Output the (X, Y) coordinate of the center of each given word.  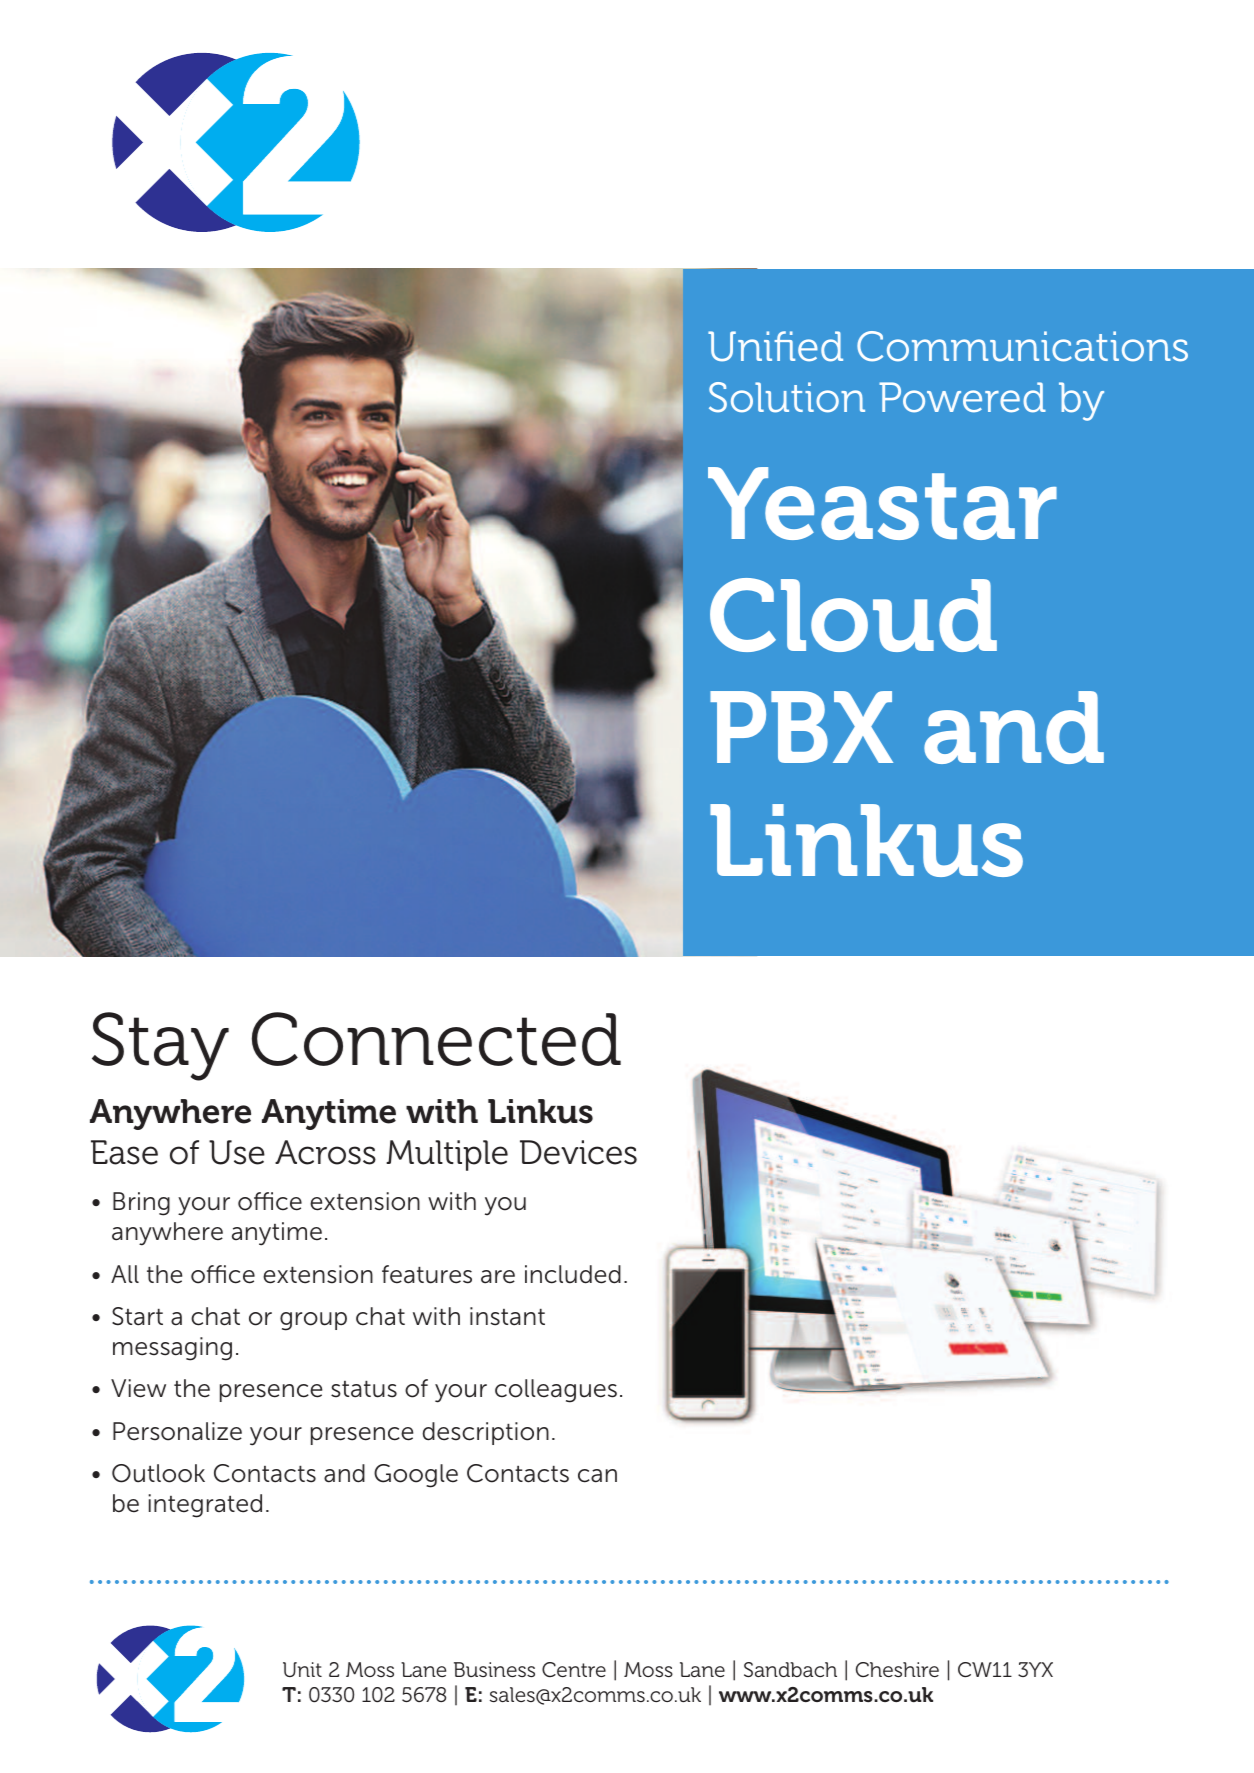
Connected (436, 1039)
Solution (787, 397)
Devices (578, 1152)
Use (237, 1152)
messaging (172, 1349)
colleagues (556, 1391)
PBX (801, 727)
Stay (160, 1046)
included (573, 1274)
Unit (302, 1669)
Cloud (853, 615)
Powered (962, 397)
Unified (775, 346)
